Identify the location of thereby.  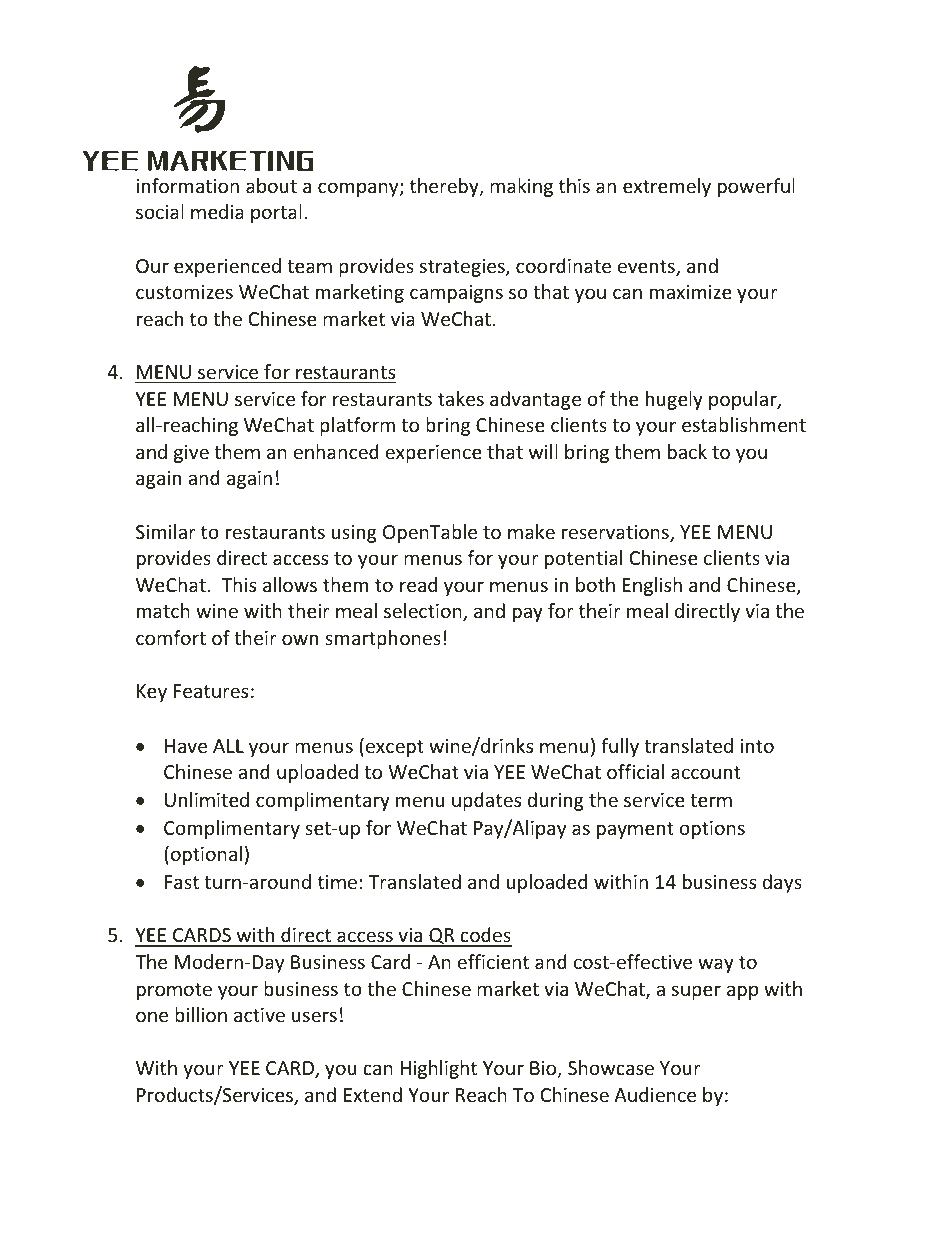
(445, 187).
